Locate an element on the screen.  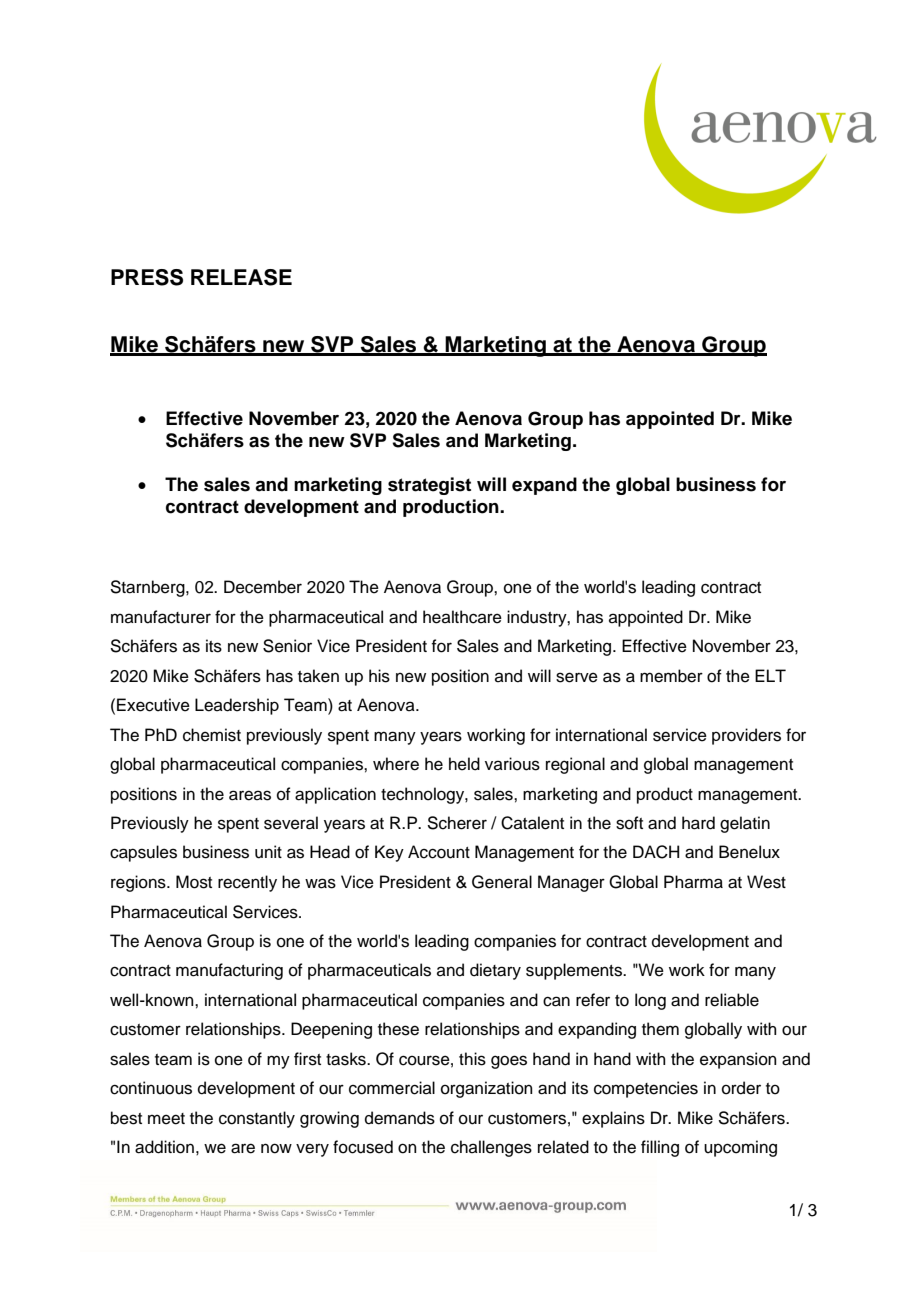
member is located at coordinates (671, 676).
